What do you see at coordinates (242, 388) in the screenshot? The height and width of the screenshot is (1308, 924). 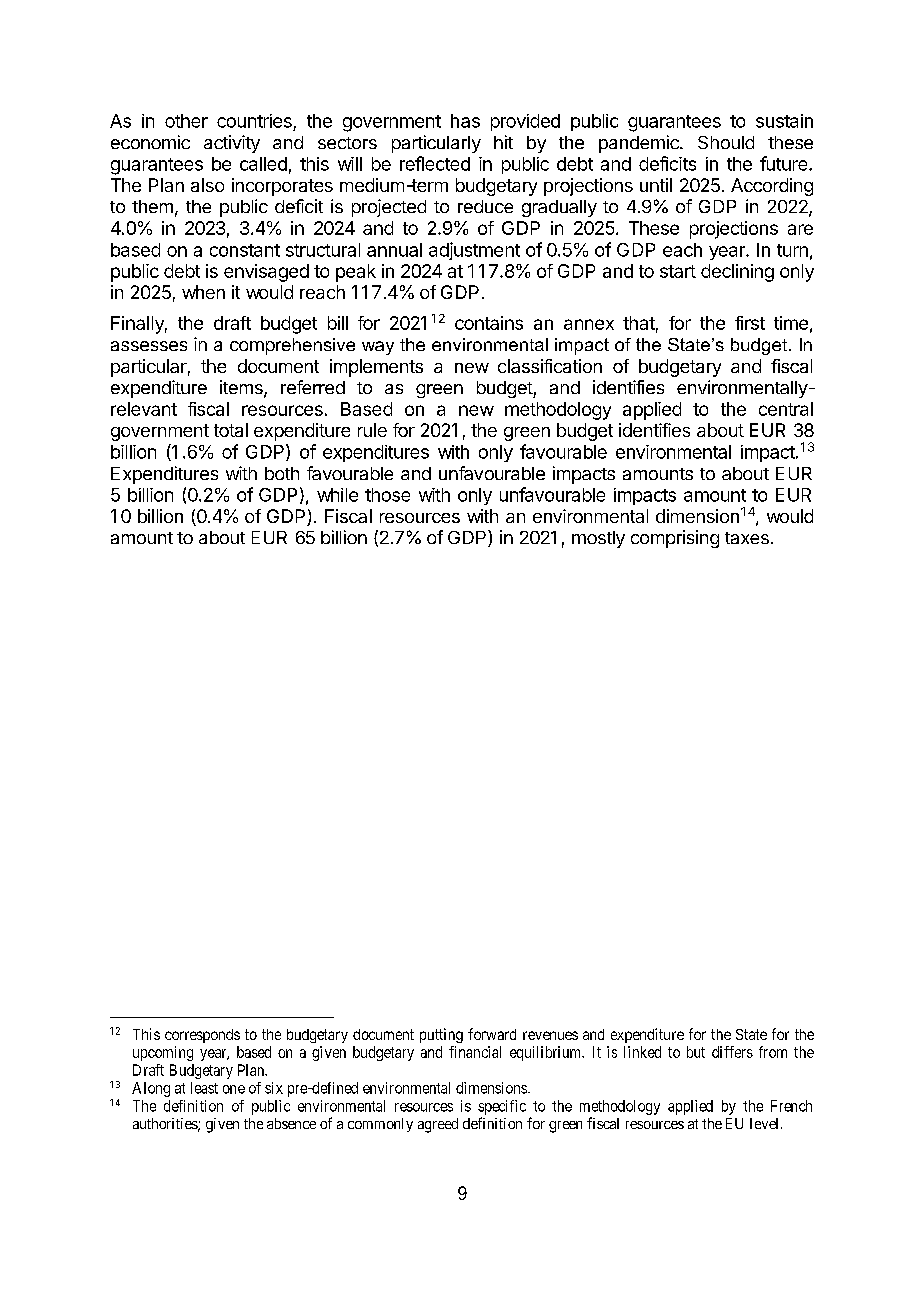 I see `items` at bounding box center [242, 388].
